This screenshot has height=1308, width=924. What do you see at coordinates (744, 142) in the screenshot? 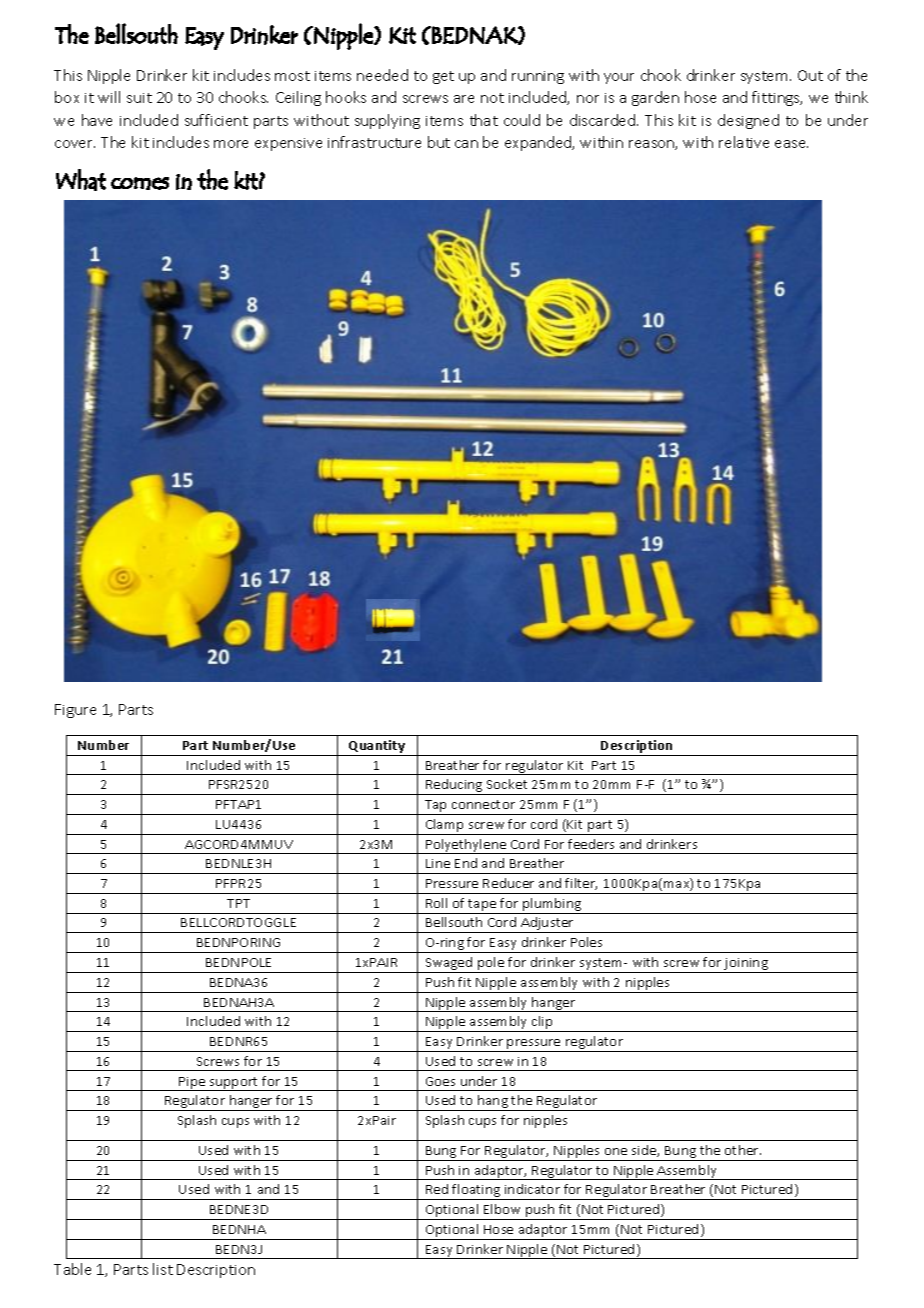
I see `relative` at bounding box center [744, 142].
